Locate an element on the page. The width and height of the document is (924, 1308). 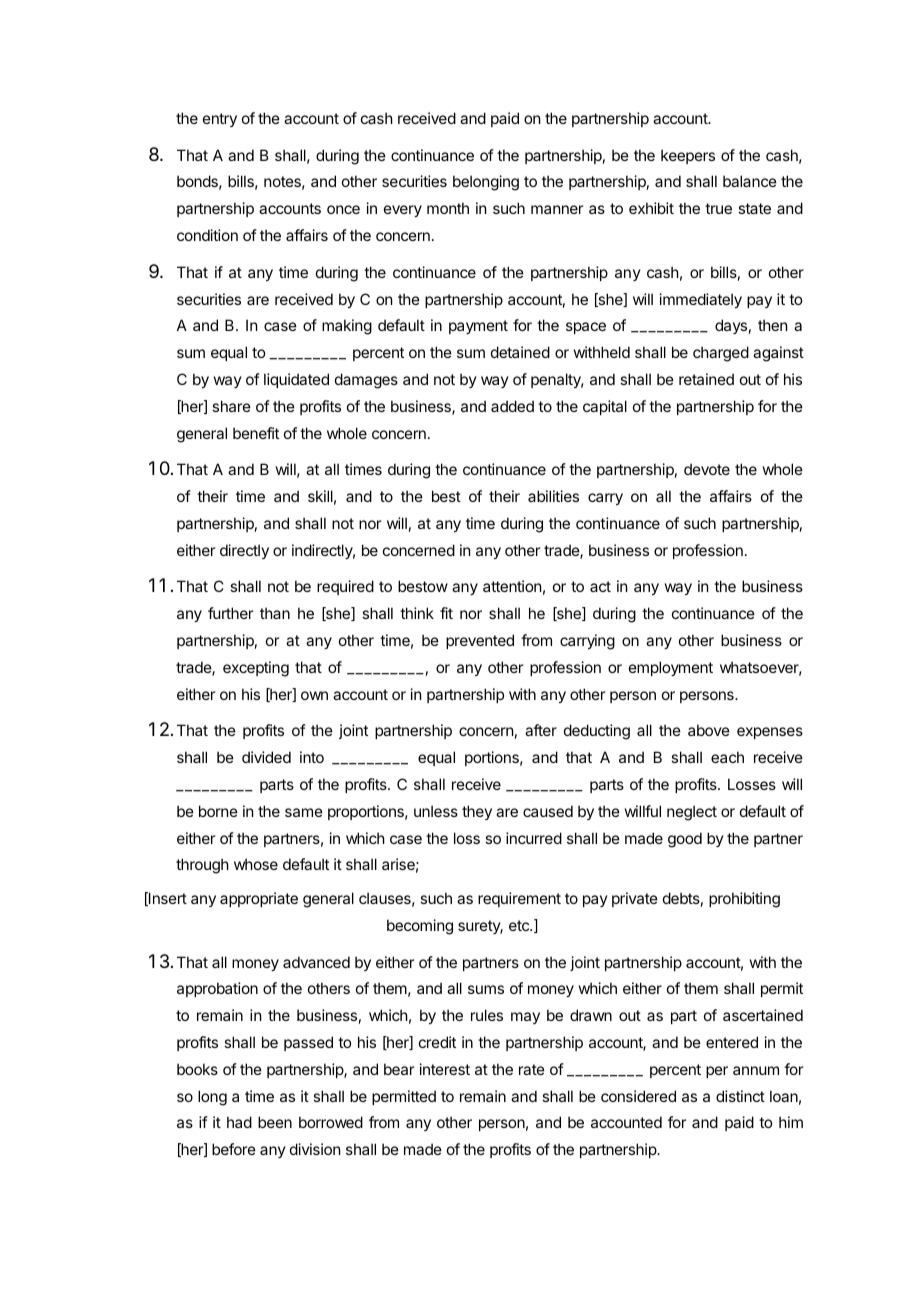
neglect is located at coordinates (692, 813).
